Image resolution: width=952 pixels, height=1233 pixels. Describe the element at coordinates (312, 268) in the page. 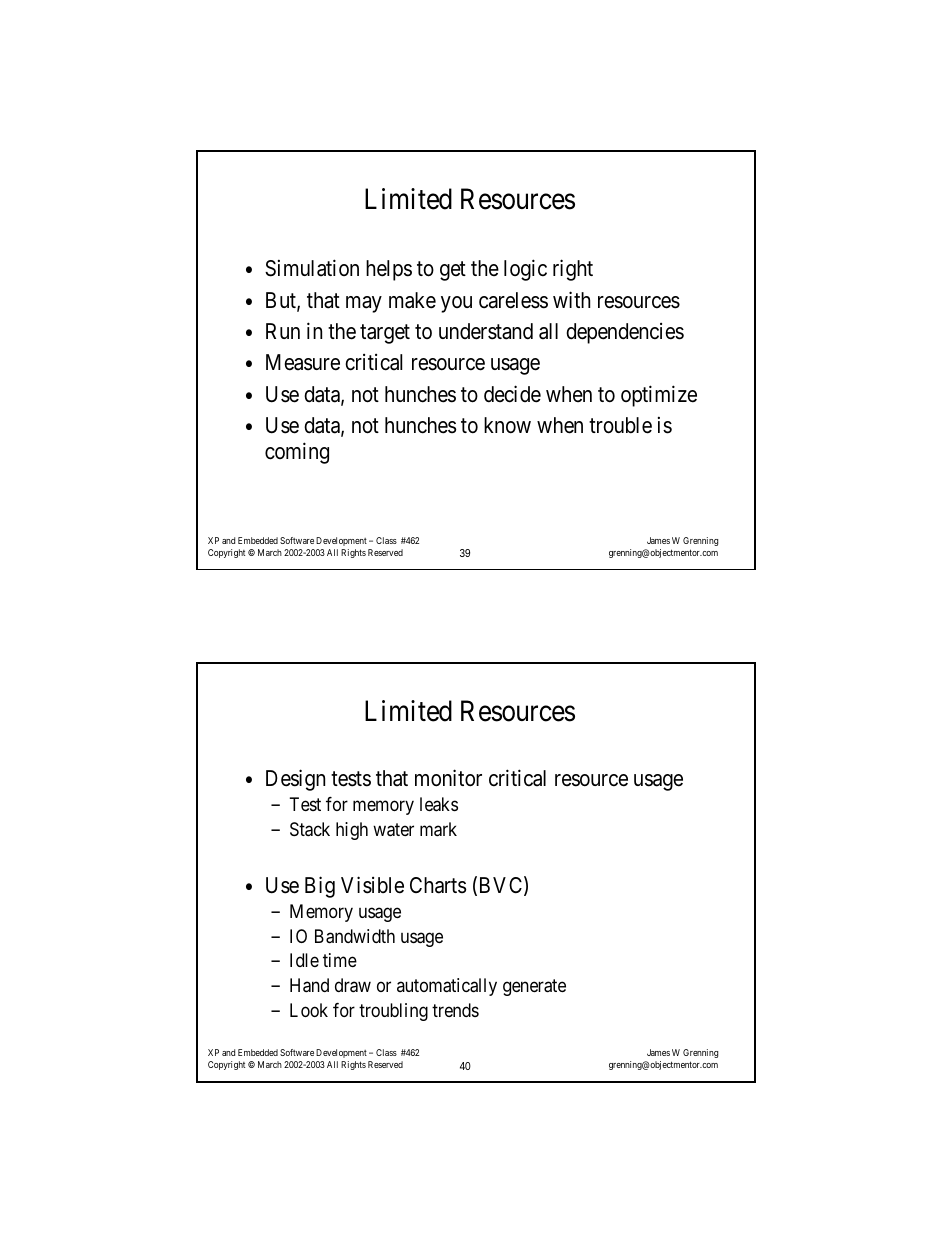

I see `Simulation` at that location.
